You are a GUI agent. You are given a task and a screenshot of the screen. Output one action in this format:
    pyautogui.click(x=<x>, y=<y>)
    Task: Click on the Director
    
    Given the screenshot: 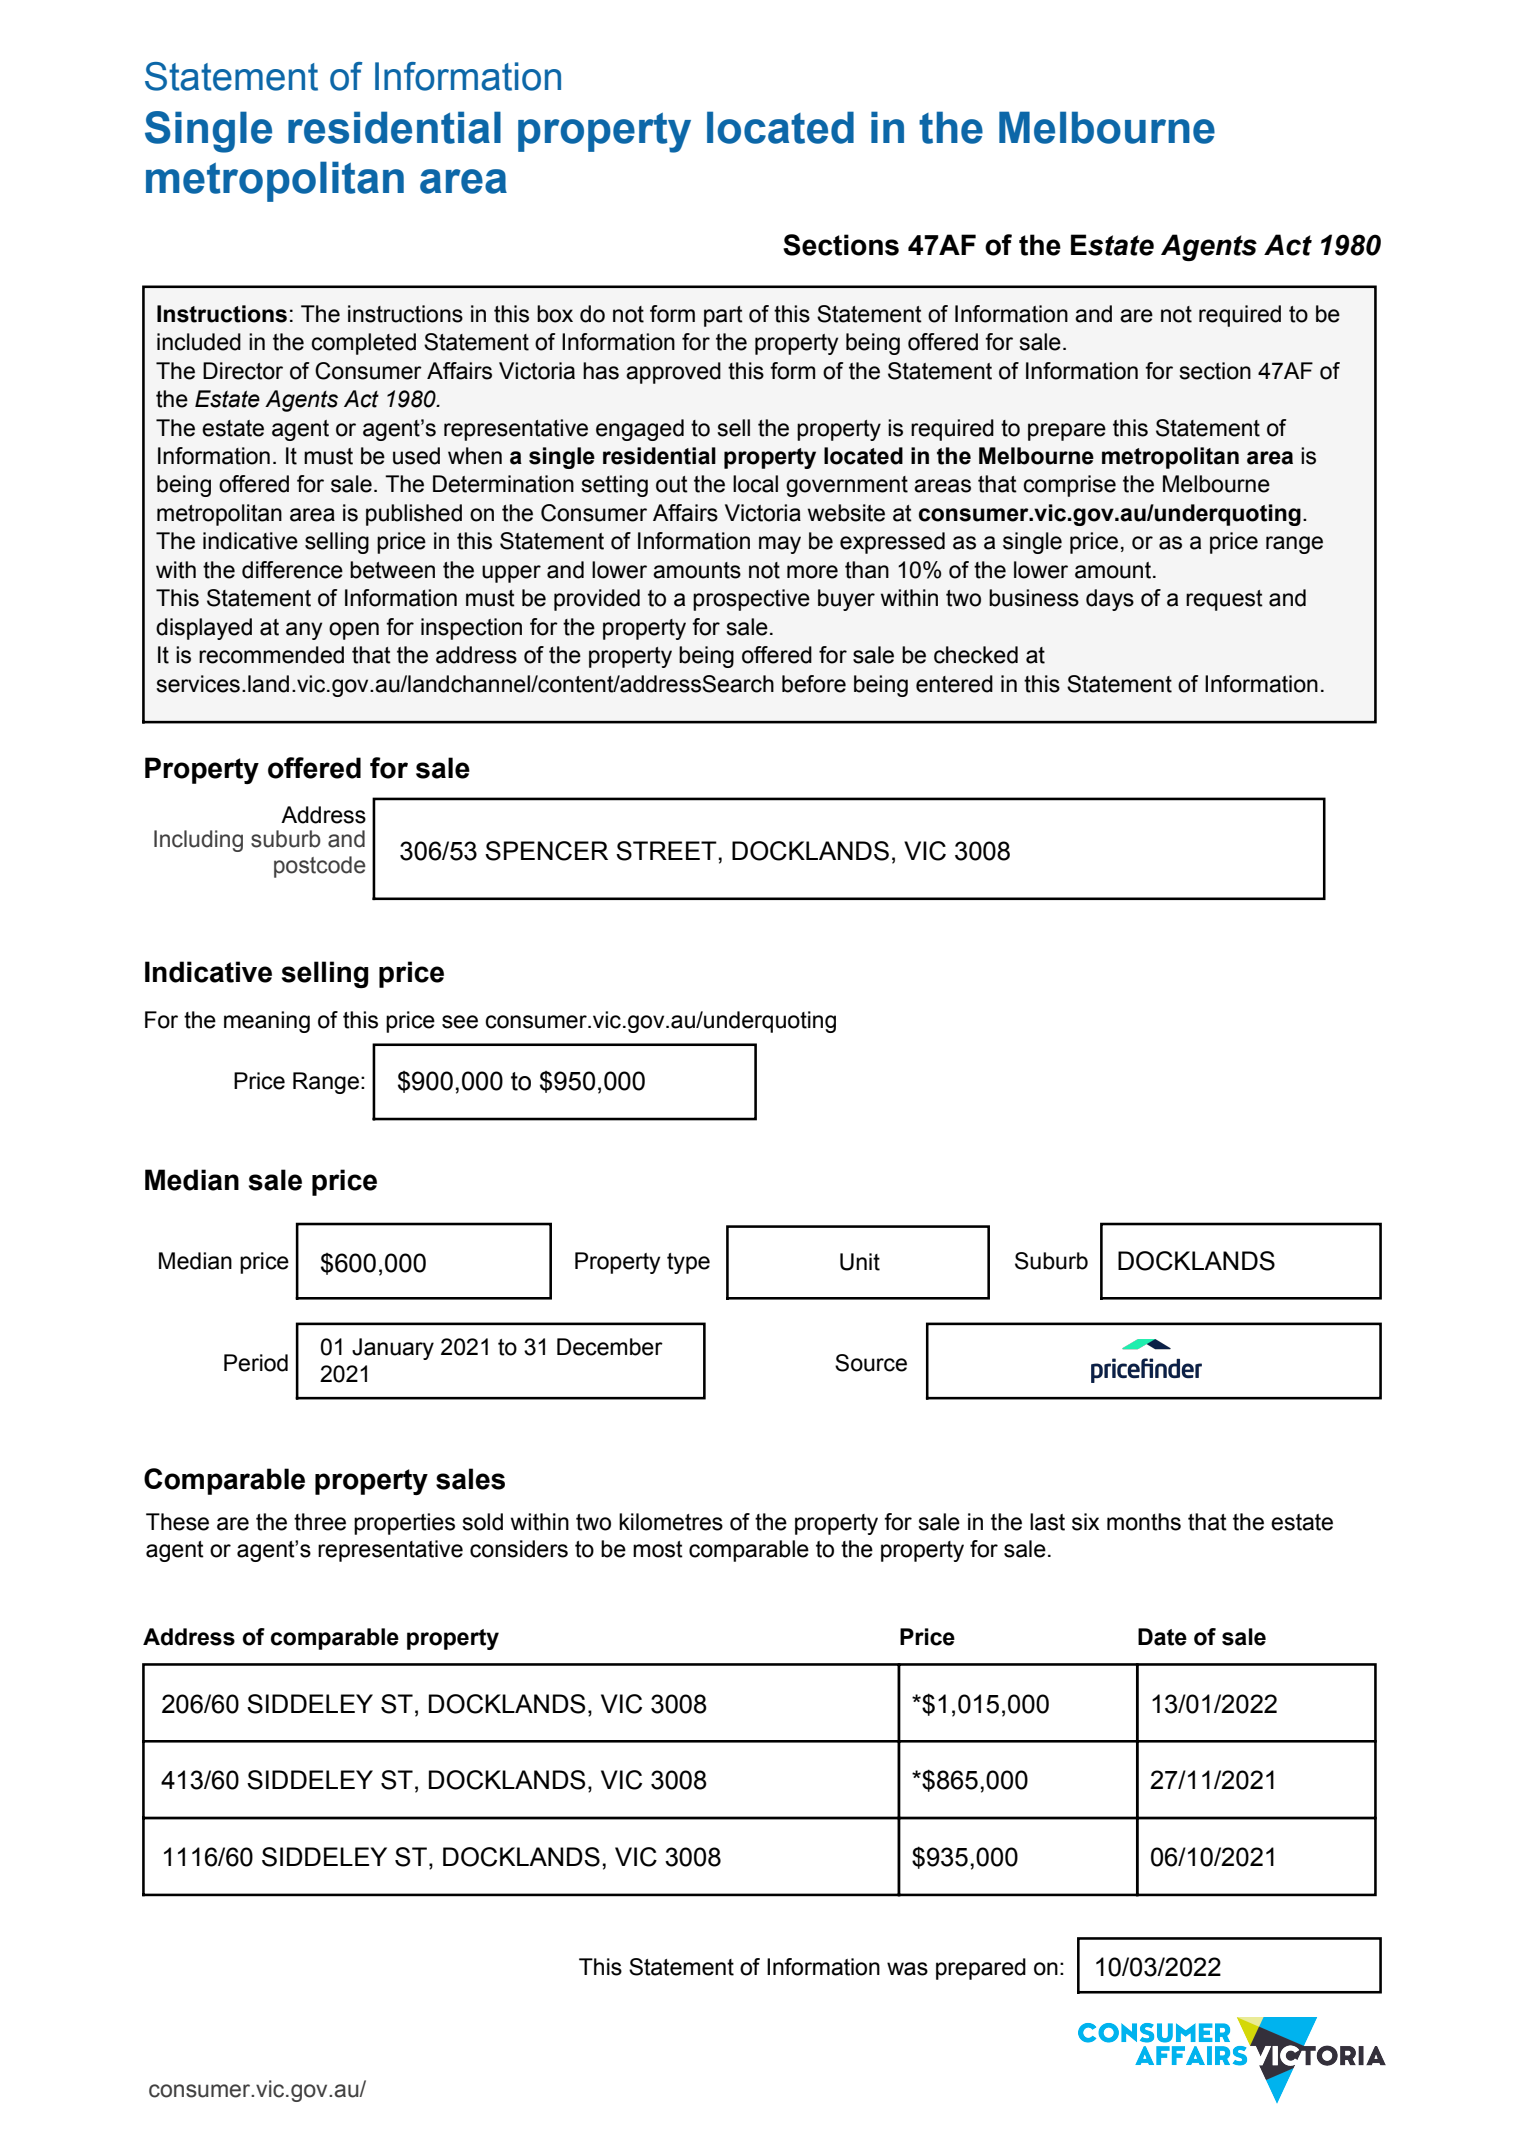 What is the action you would take?
    pyautogui.click(x=243, y=371)
